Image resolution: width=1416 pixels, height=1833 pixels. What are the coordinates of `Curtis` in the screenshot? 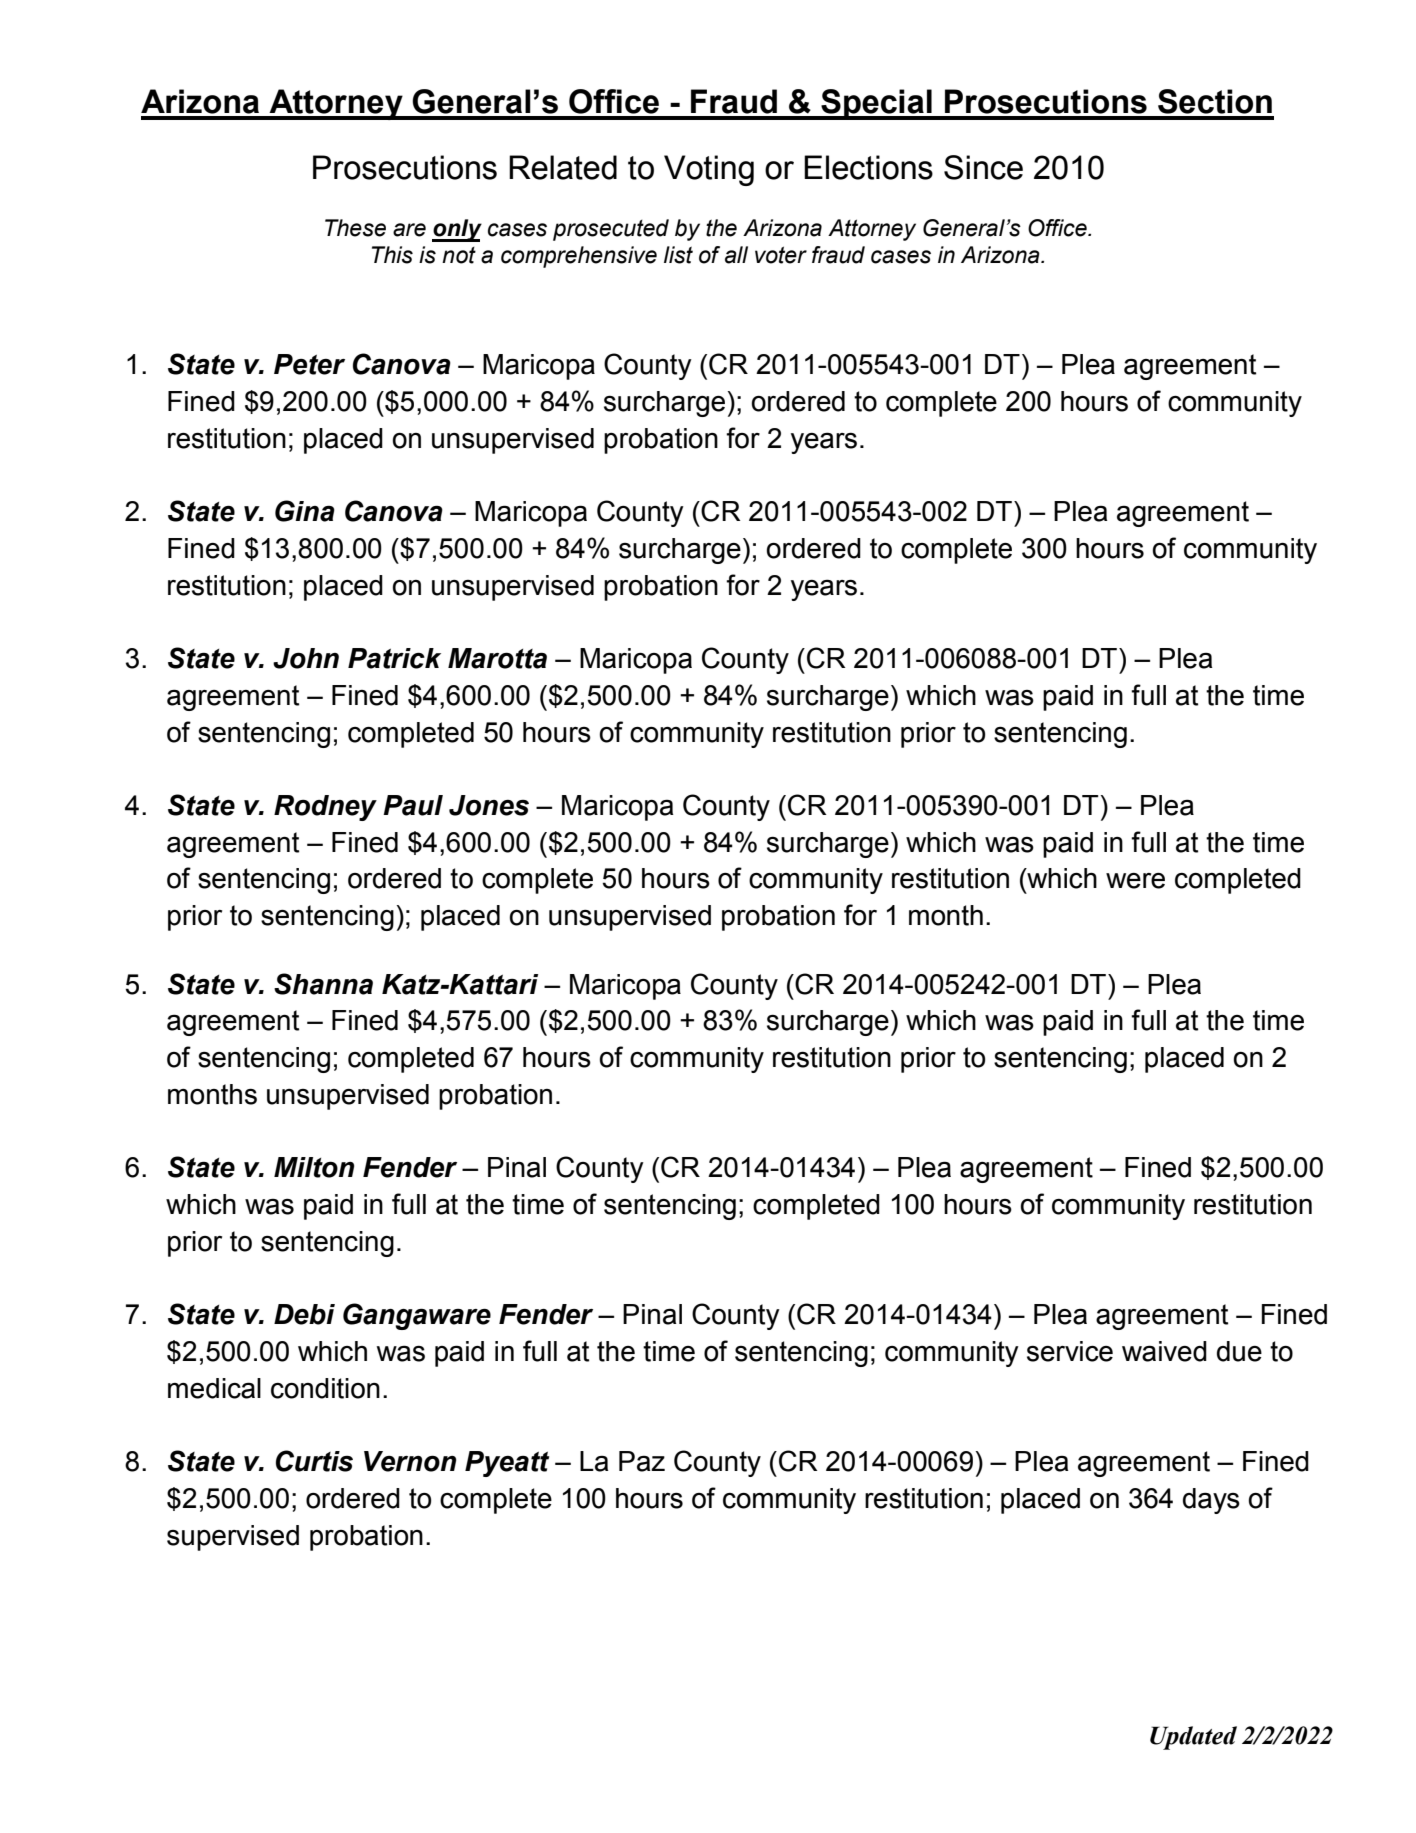 It's located at (314, 1461).
